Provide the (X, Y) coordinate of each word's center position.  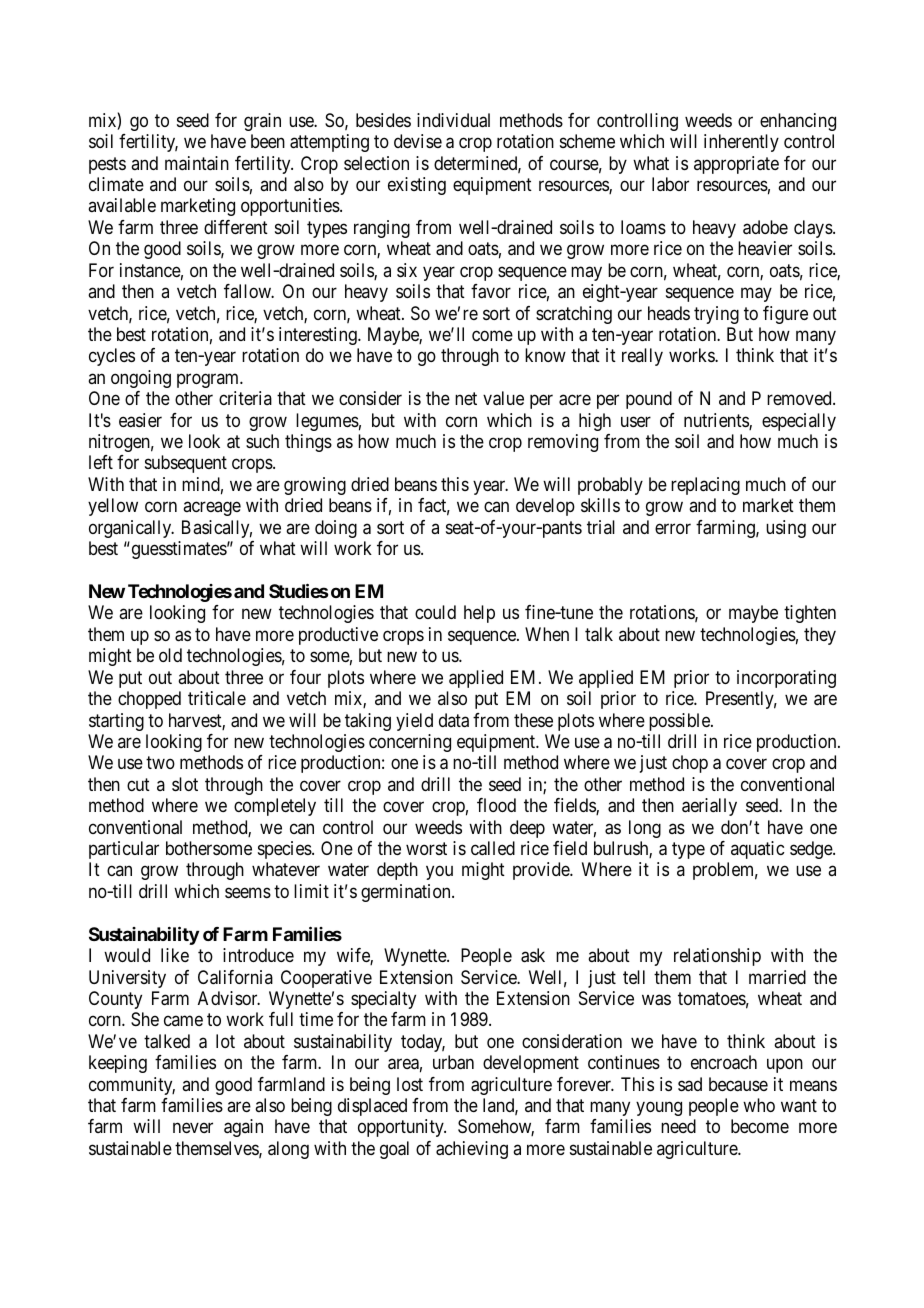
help (479, 614)
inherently (741, 143)
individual (453, 120)
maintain (197, 163)
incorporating (786, 679)
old (170, 655)
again (243, 1128)
